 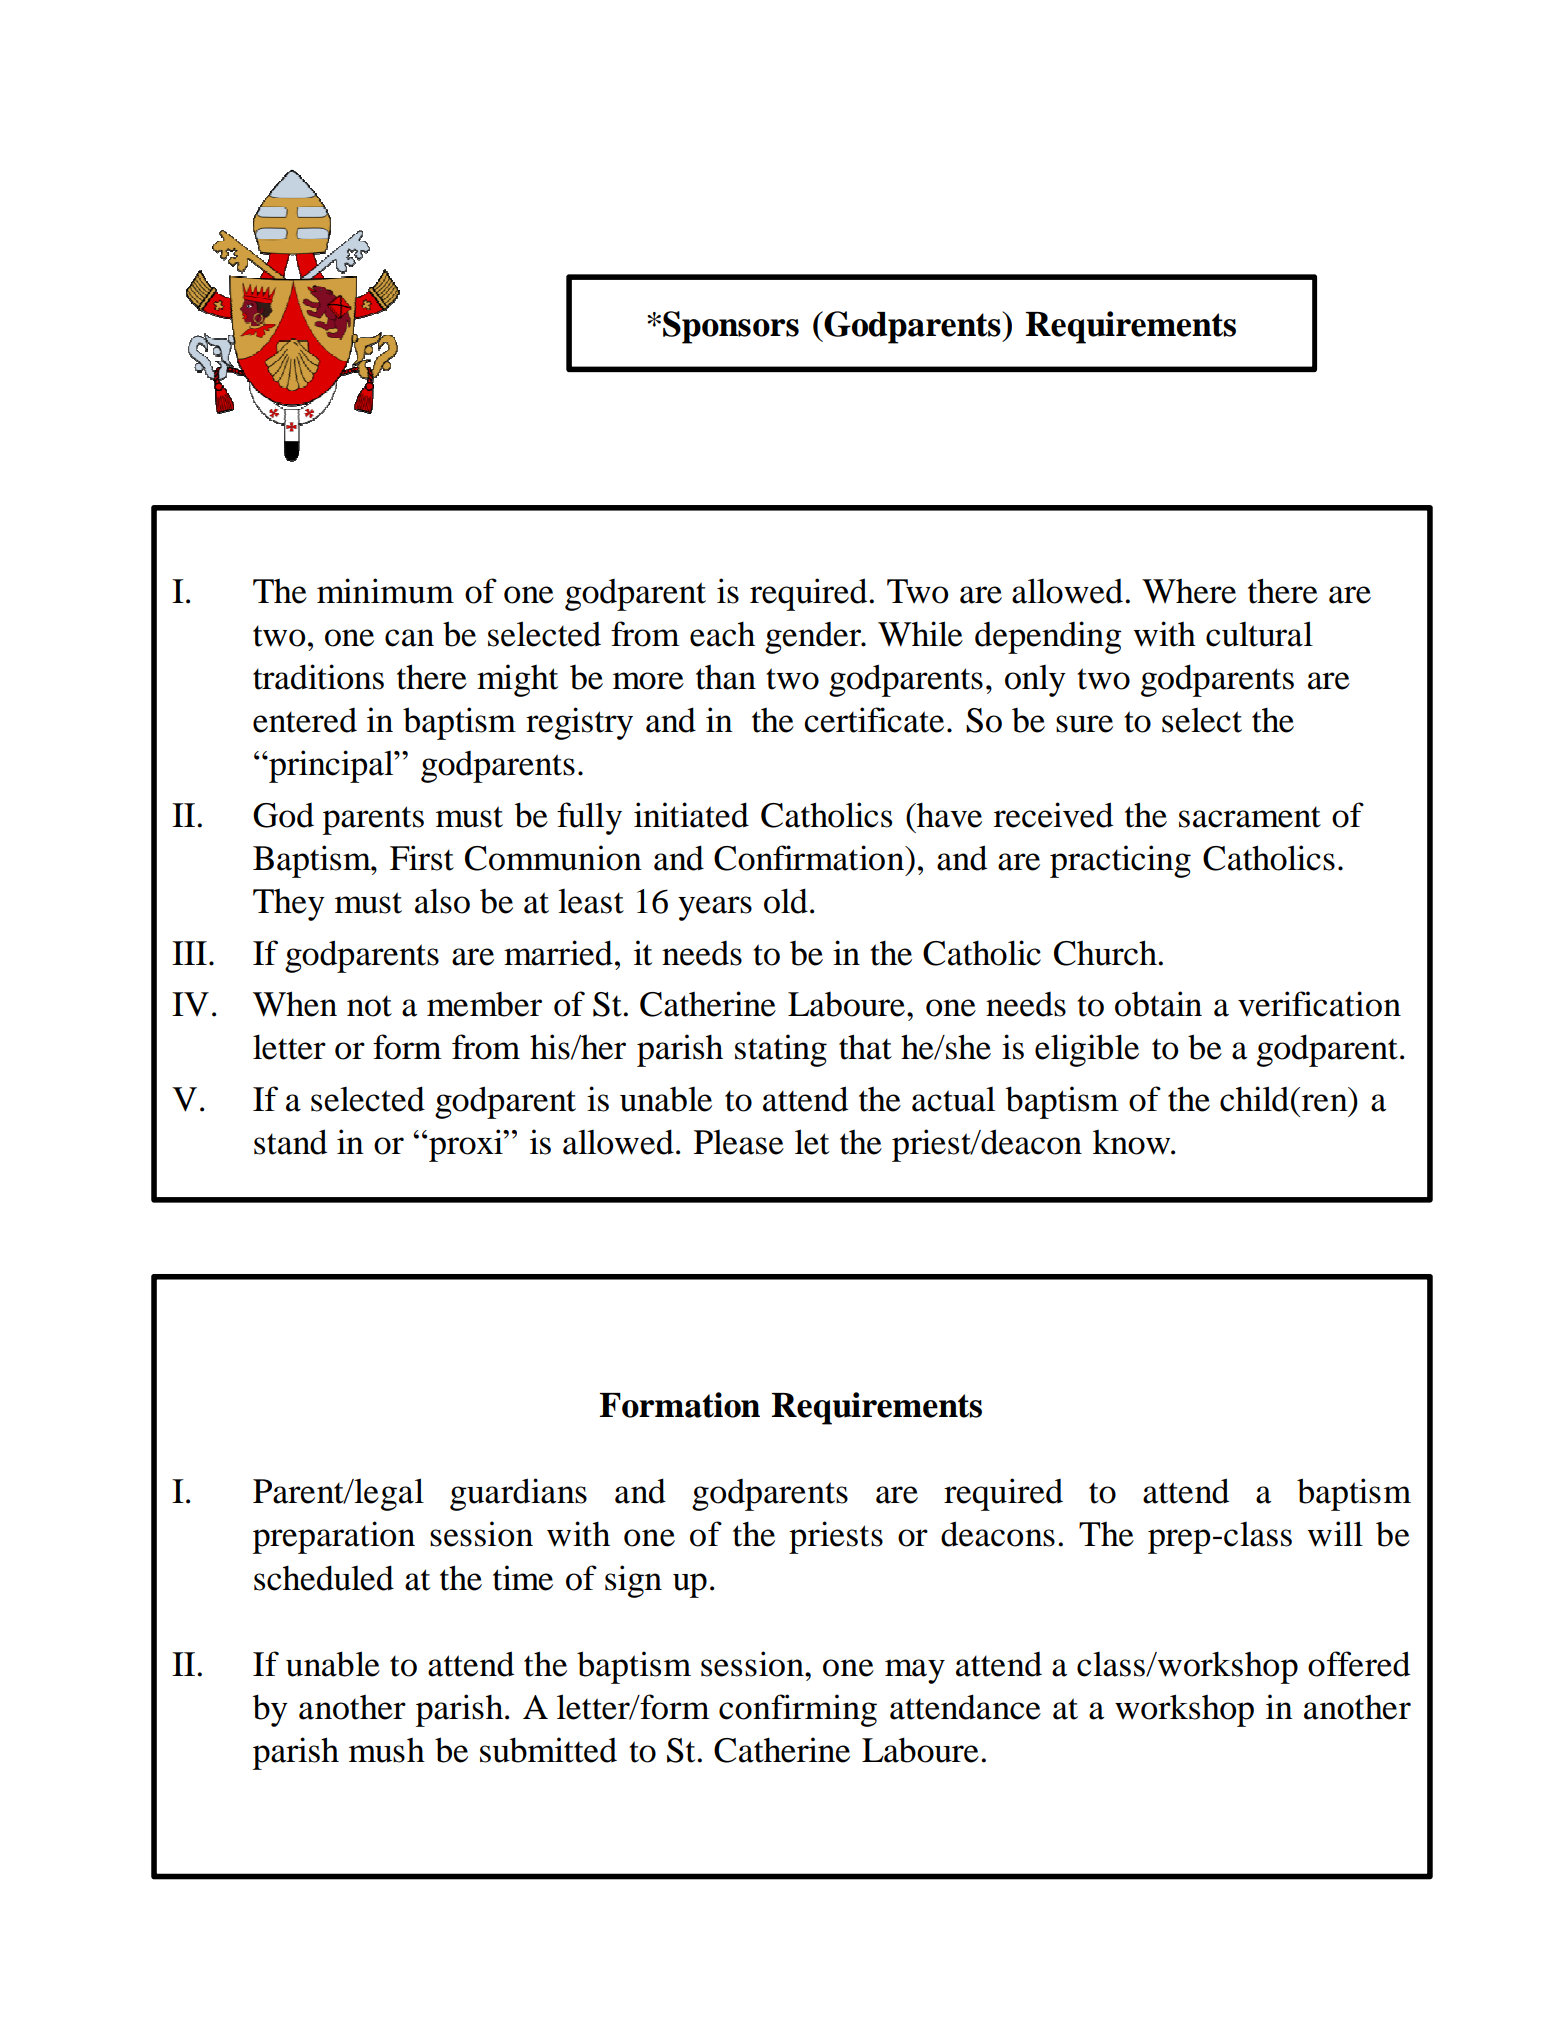 I want to click on Sponsors, so click(x=731, y=327).
